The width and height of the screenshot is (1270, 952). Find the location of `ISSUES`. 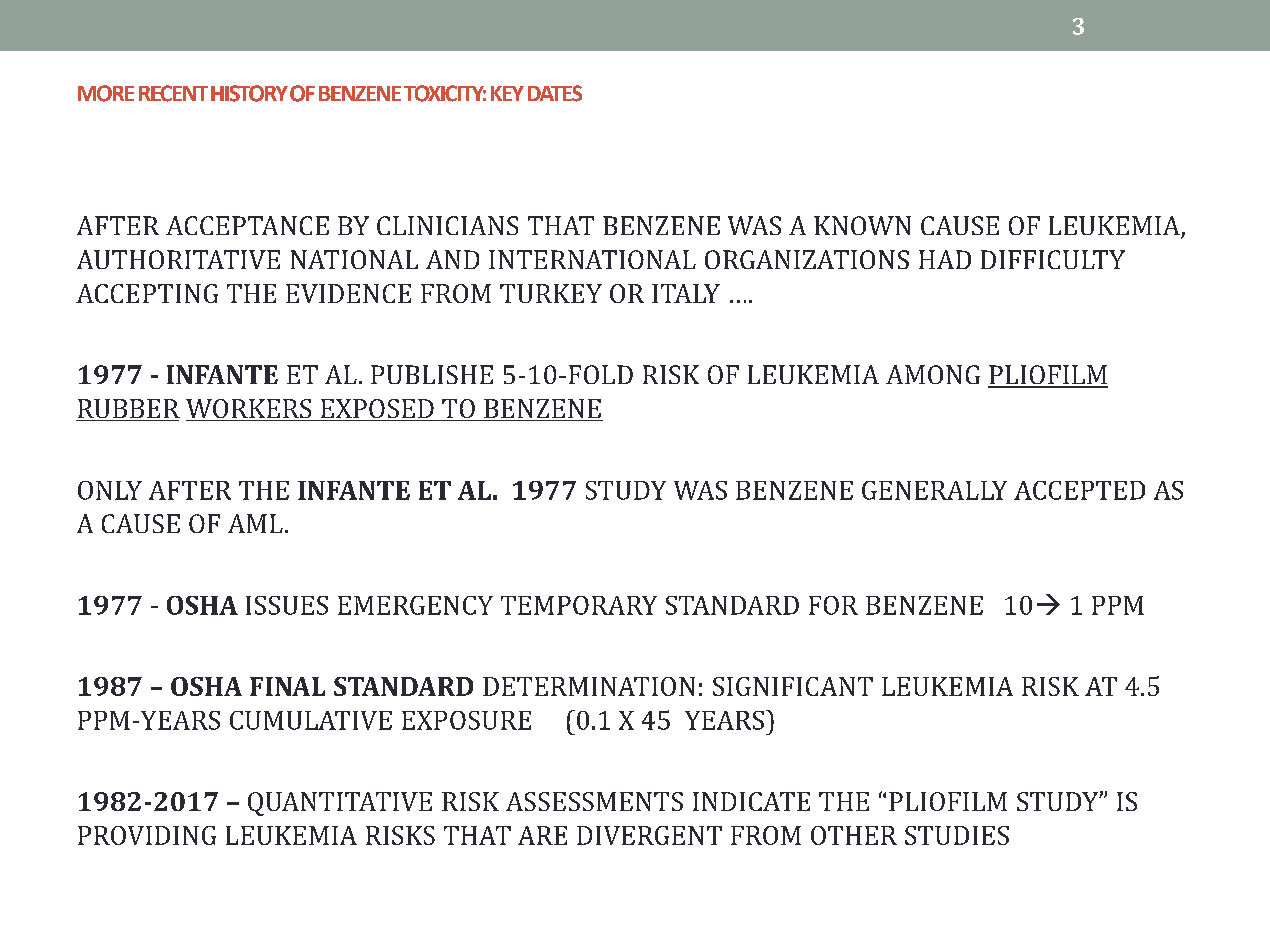

ISSUES is located at coordinates (287, 605).
